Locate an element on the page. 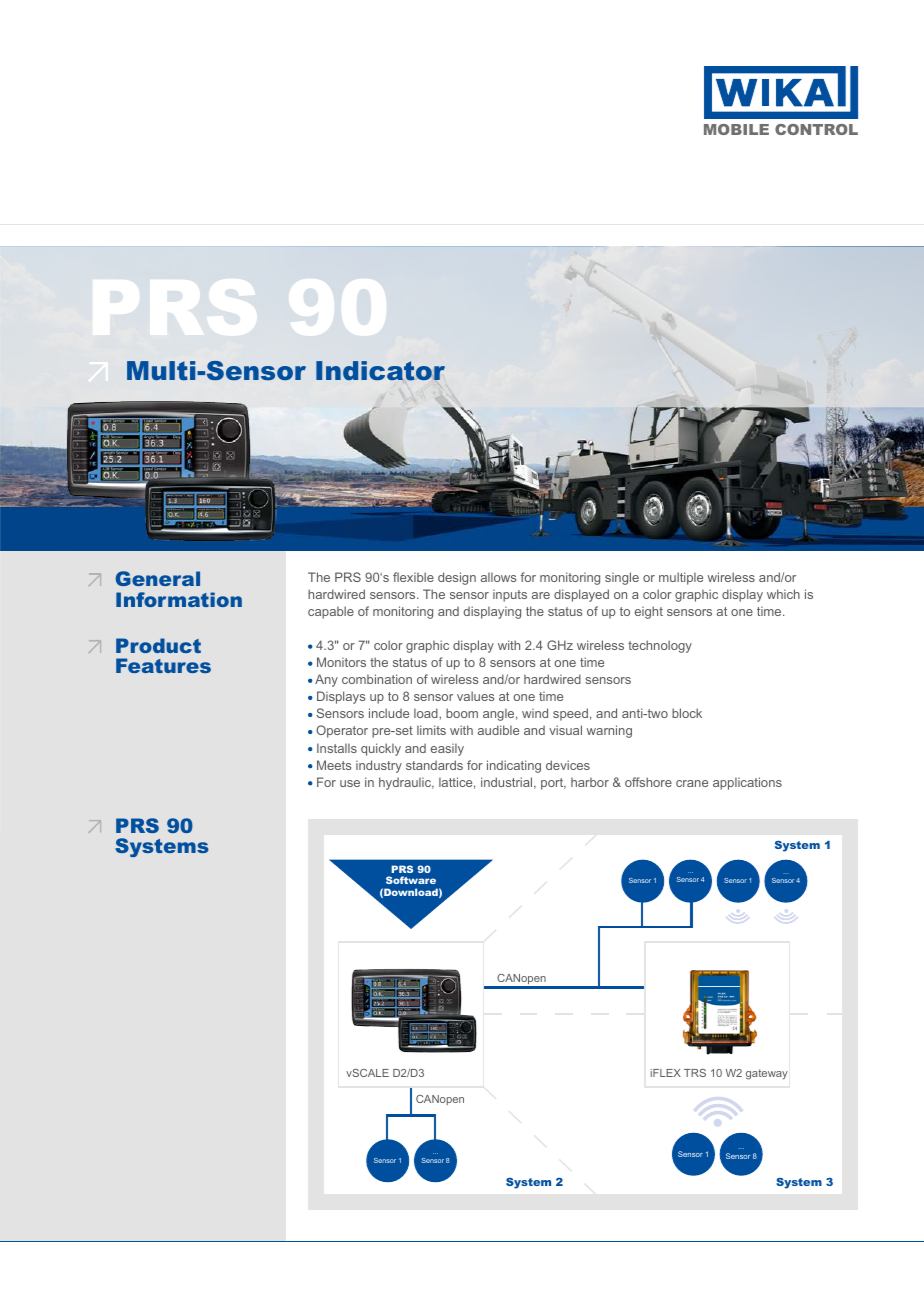 The width and height of the document is (924, 1308). MOBILE is located at coordinates (736, 129).
